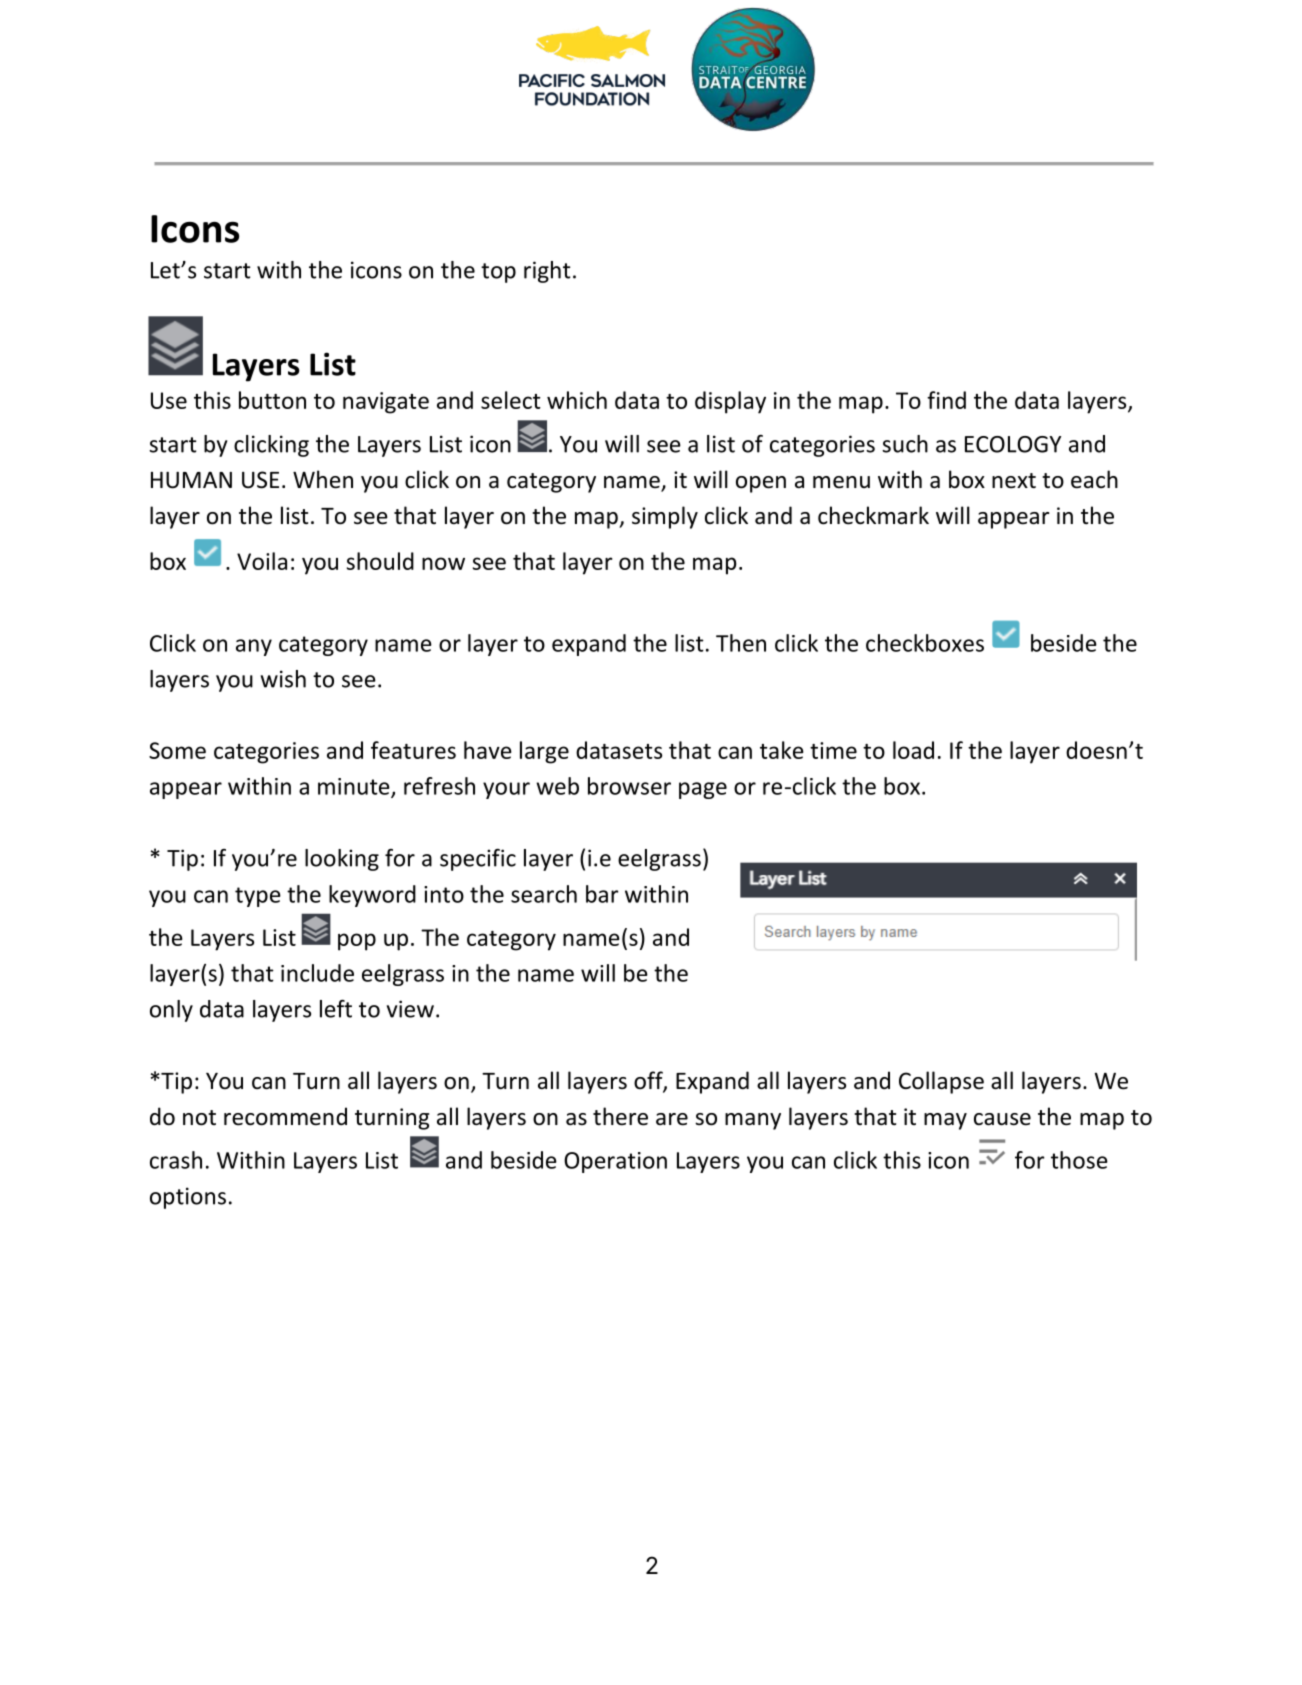 The width and height of the screenshot is (1302, 1685). What do you see at coordinates (317, 973) in the screenshot?
I see `include` at bounding box center [317, 973].
